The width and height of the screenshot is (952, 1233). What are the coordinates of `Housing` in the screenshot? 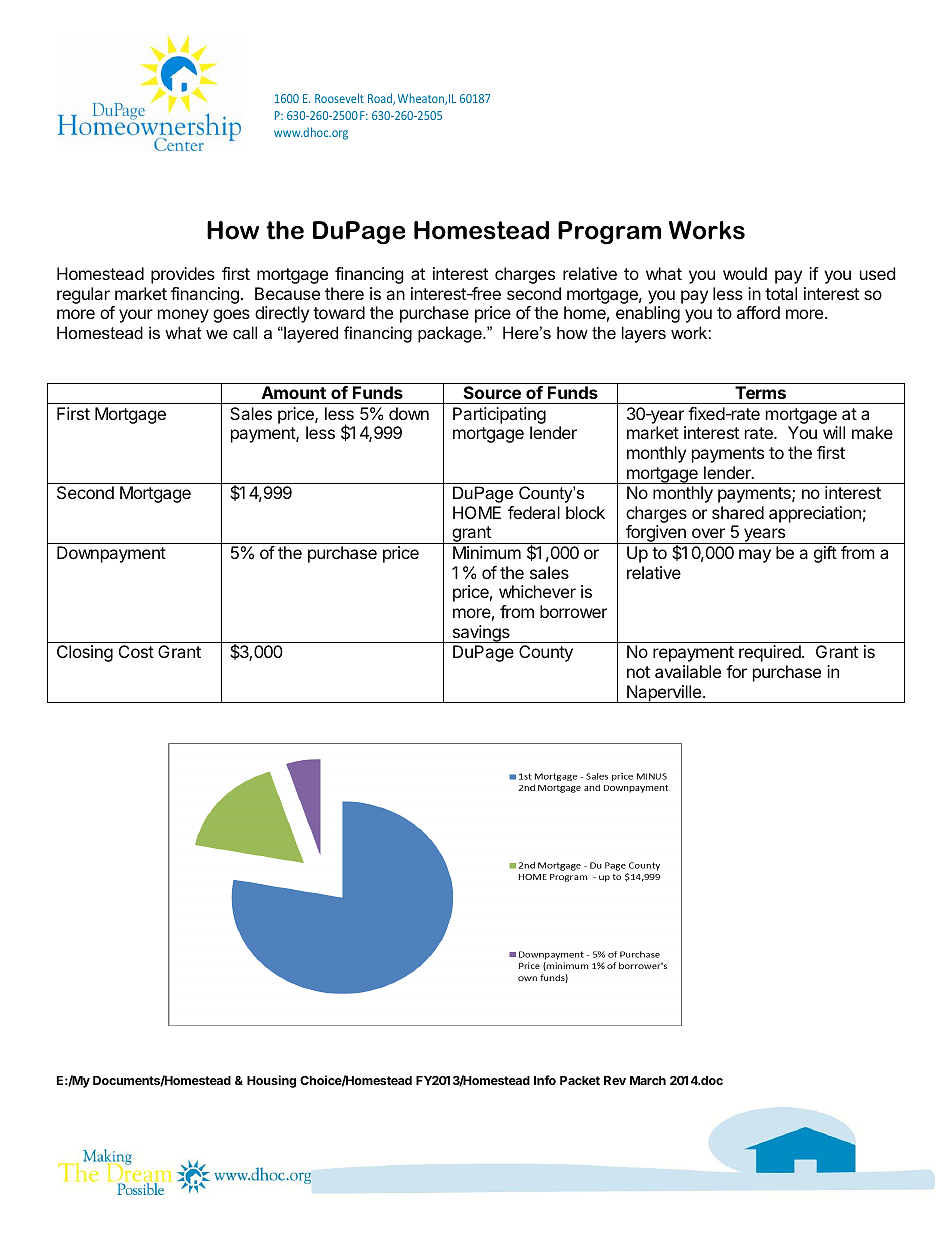 It's located at (271, 1081).
